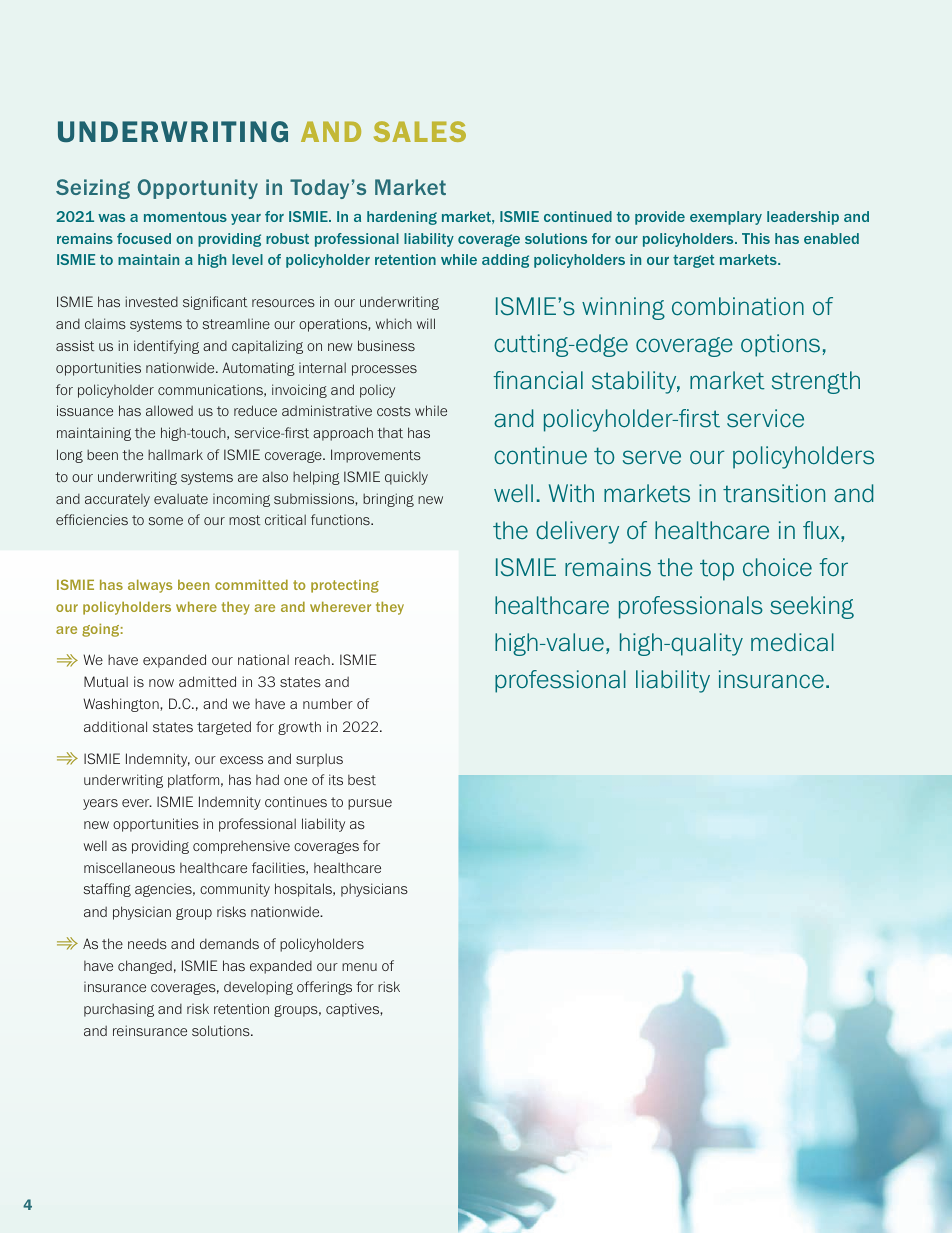 The image size is (952, 1233). I want to click on offerings, so click(324, 988).
